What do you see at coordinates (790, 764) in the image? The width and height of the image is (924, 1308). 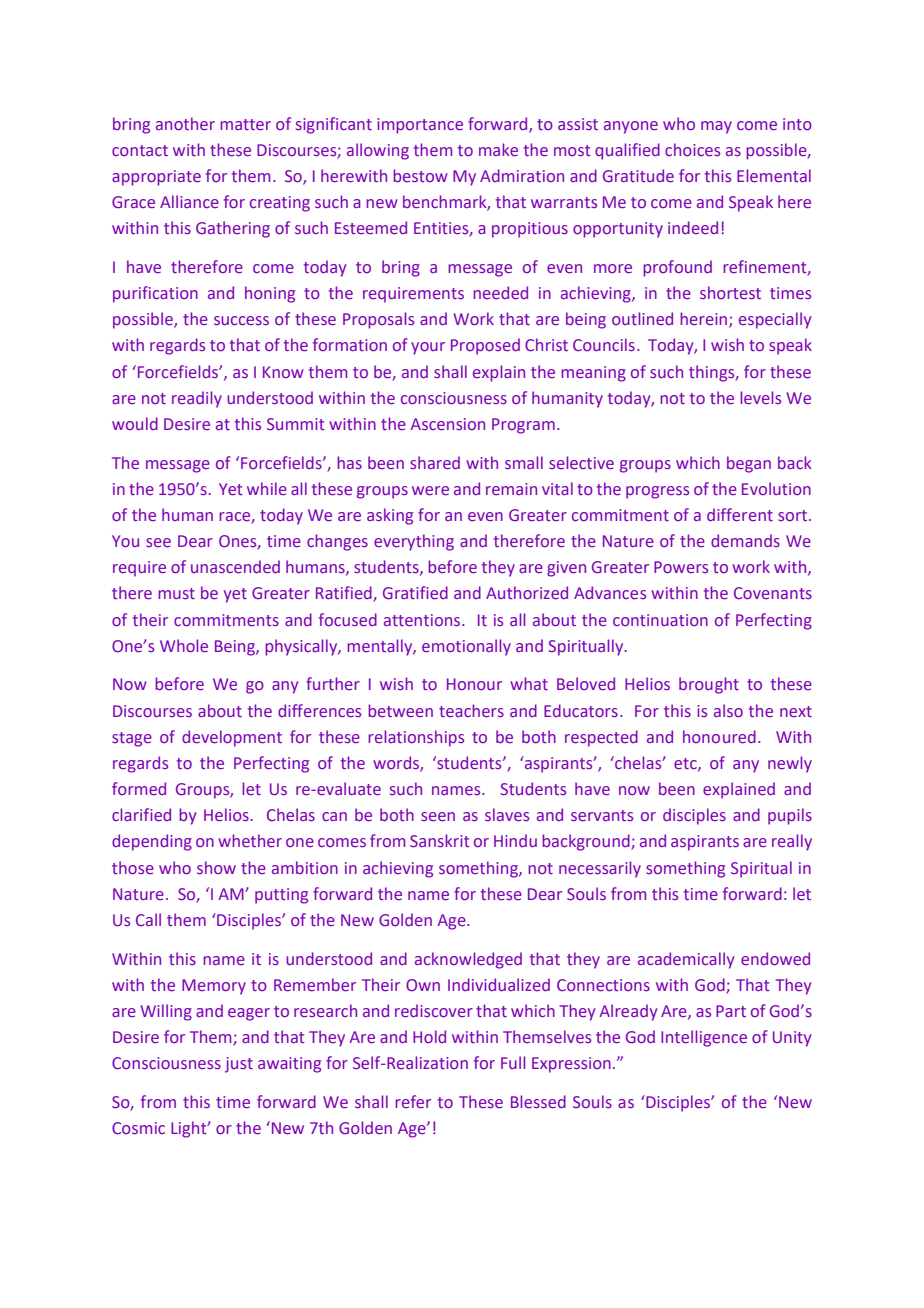 I see `newly` at bounding box center [790, 764].
